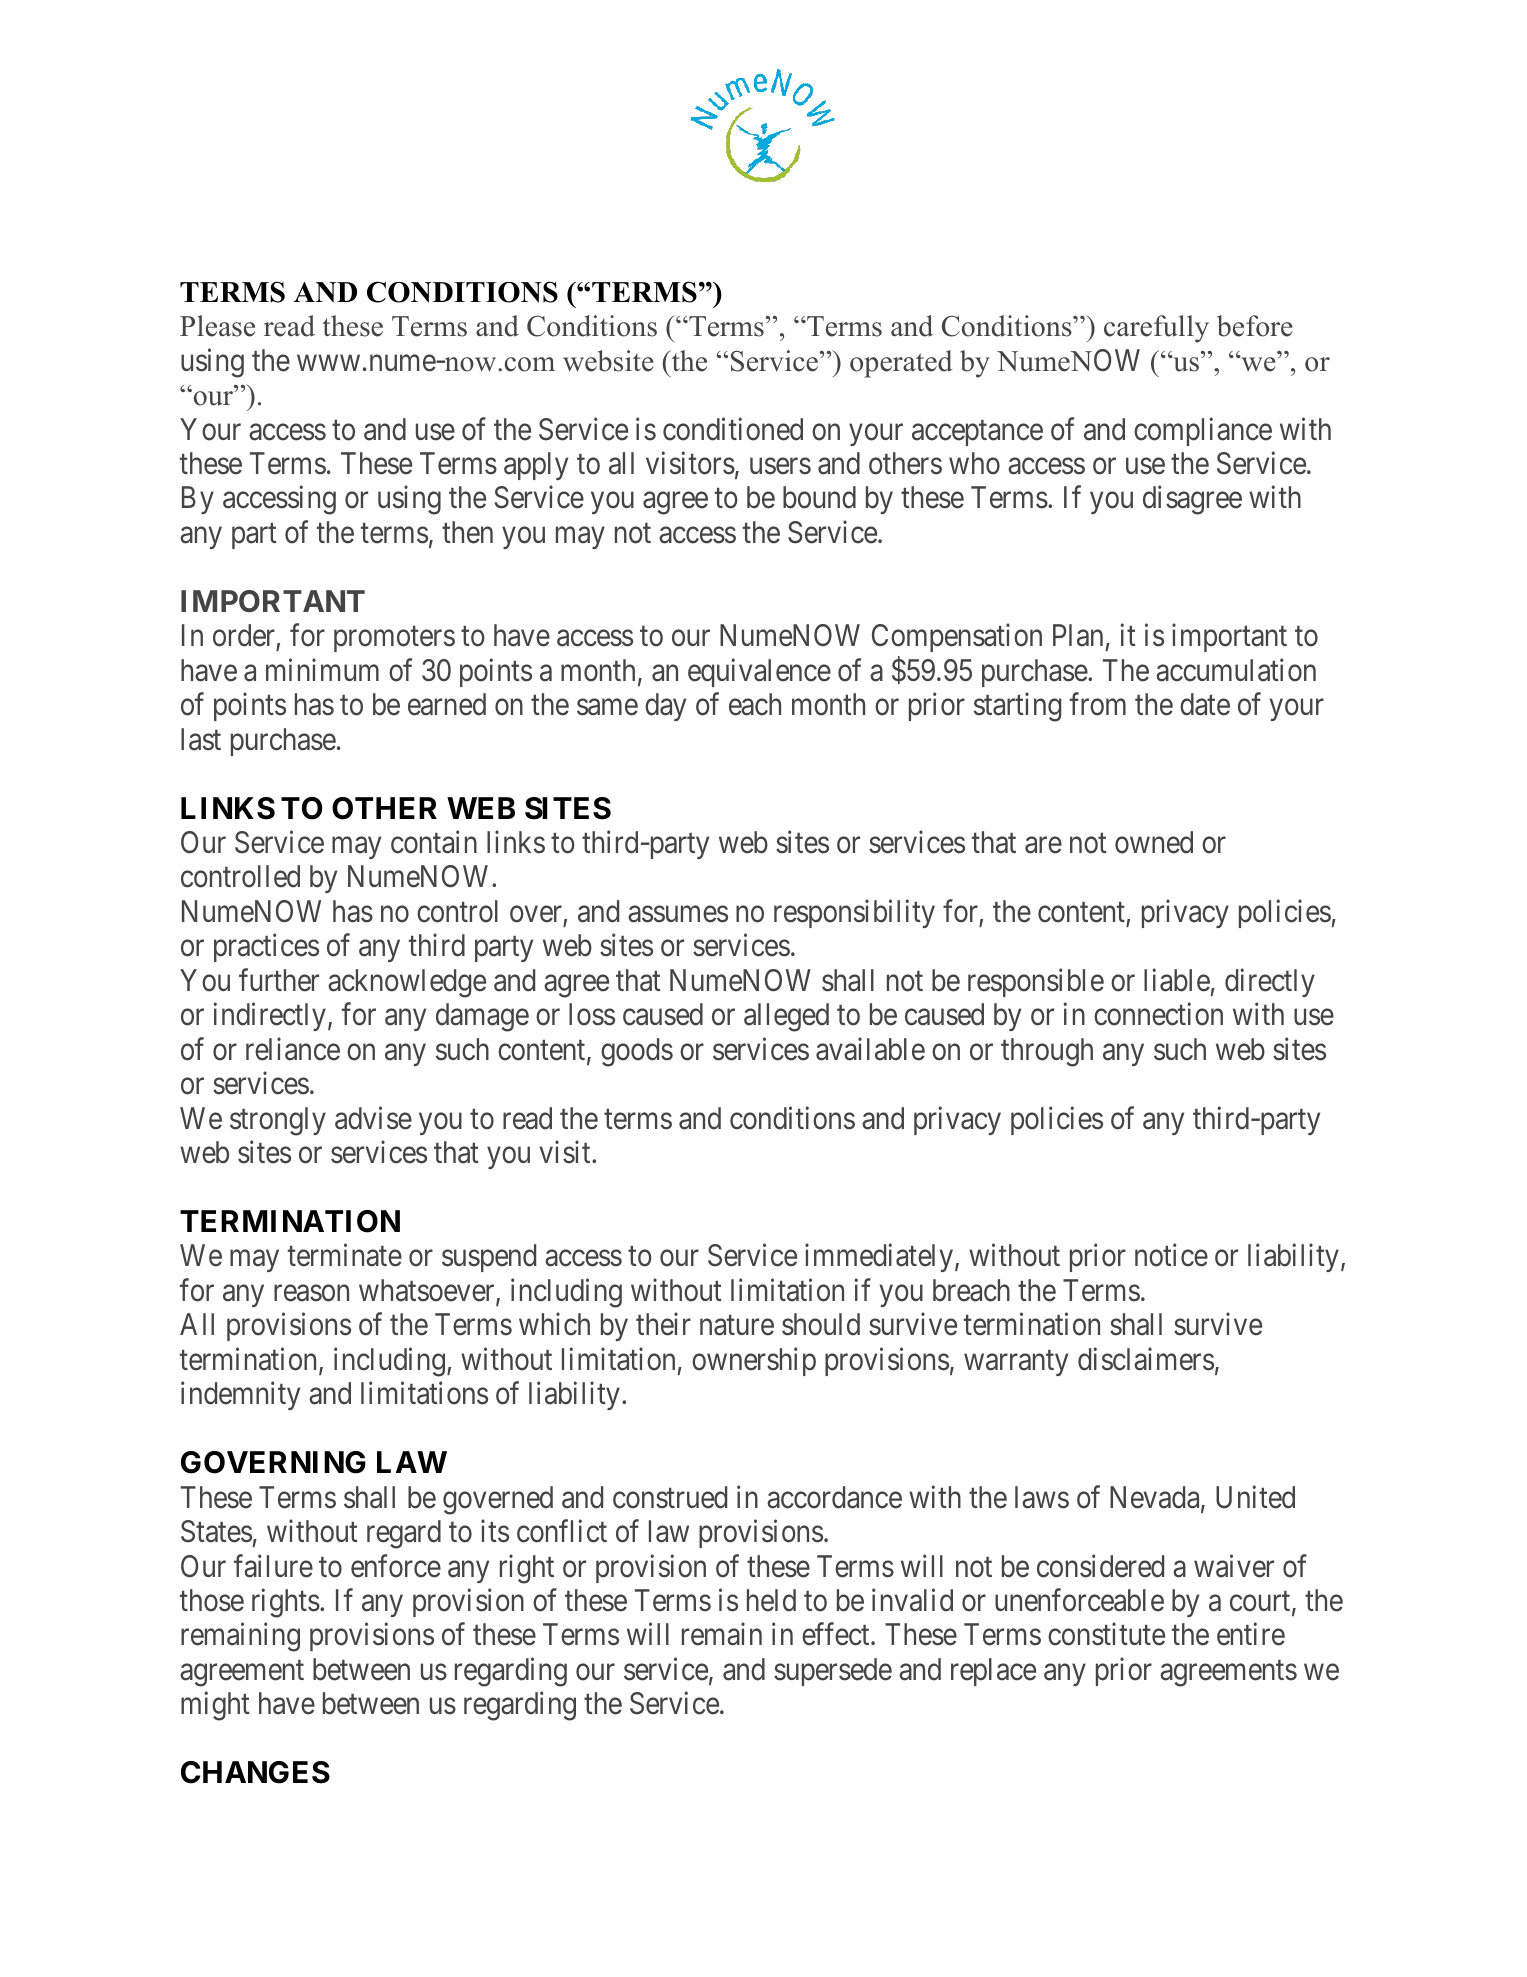 The height and width of the screenshot is (1977, 1527). I want to click on owned, so click(1154, 842).
